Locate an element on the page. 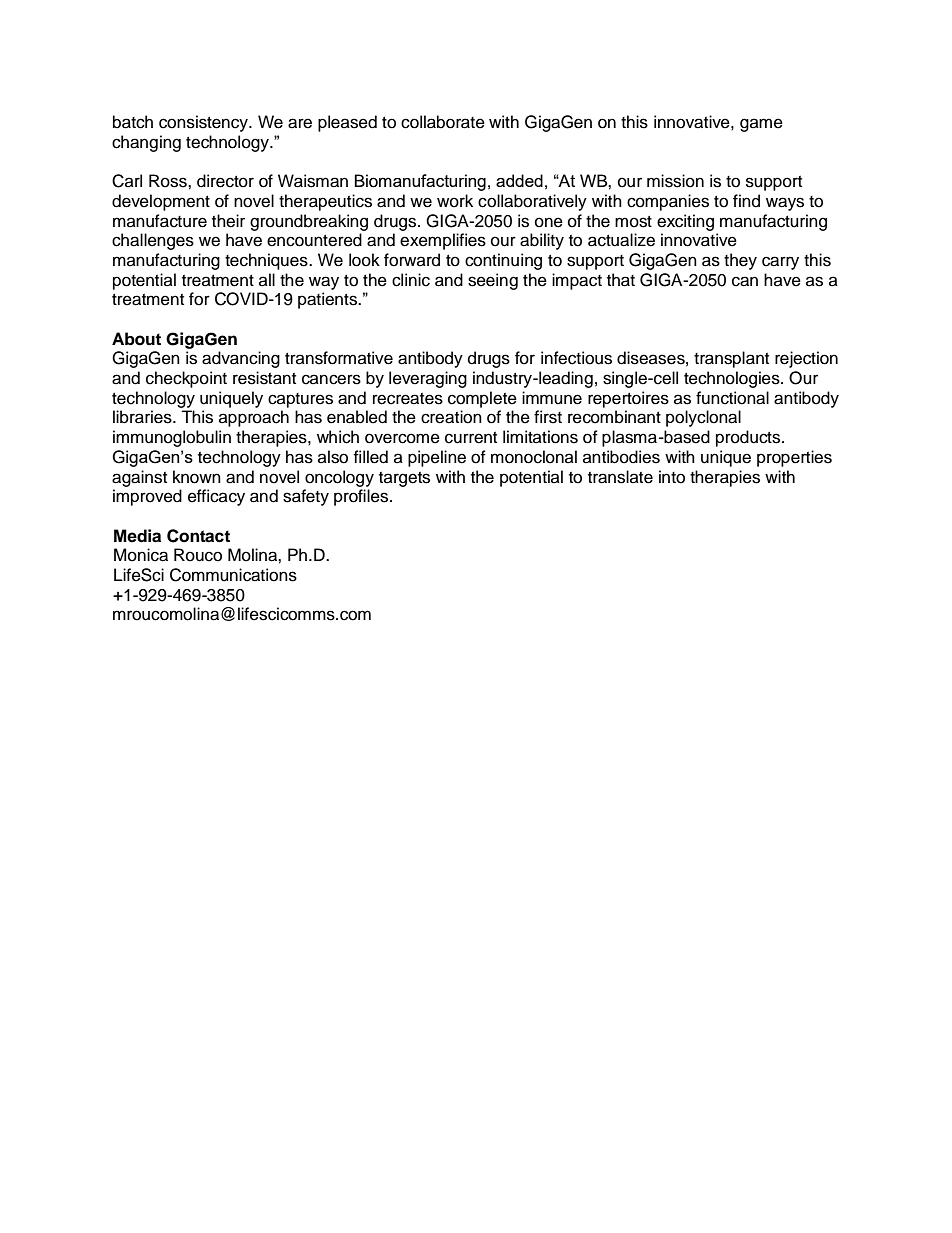  consistency is located at coordinates (204, 123).
